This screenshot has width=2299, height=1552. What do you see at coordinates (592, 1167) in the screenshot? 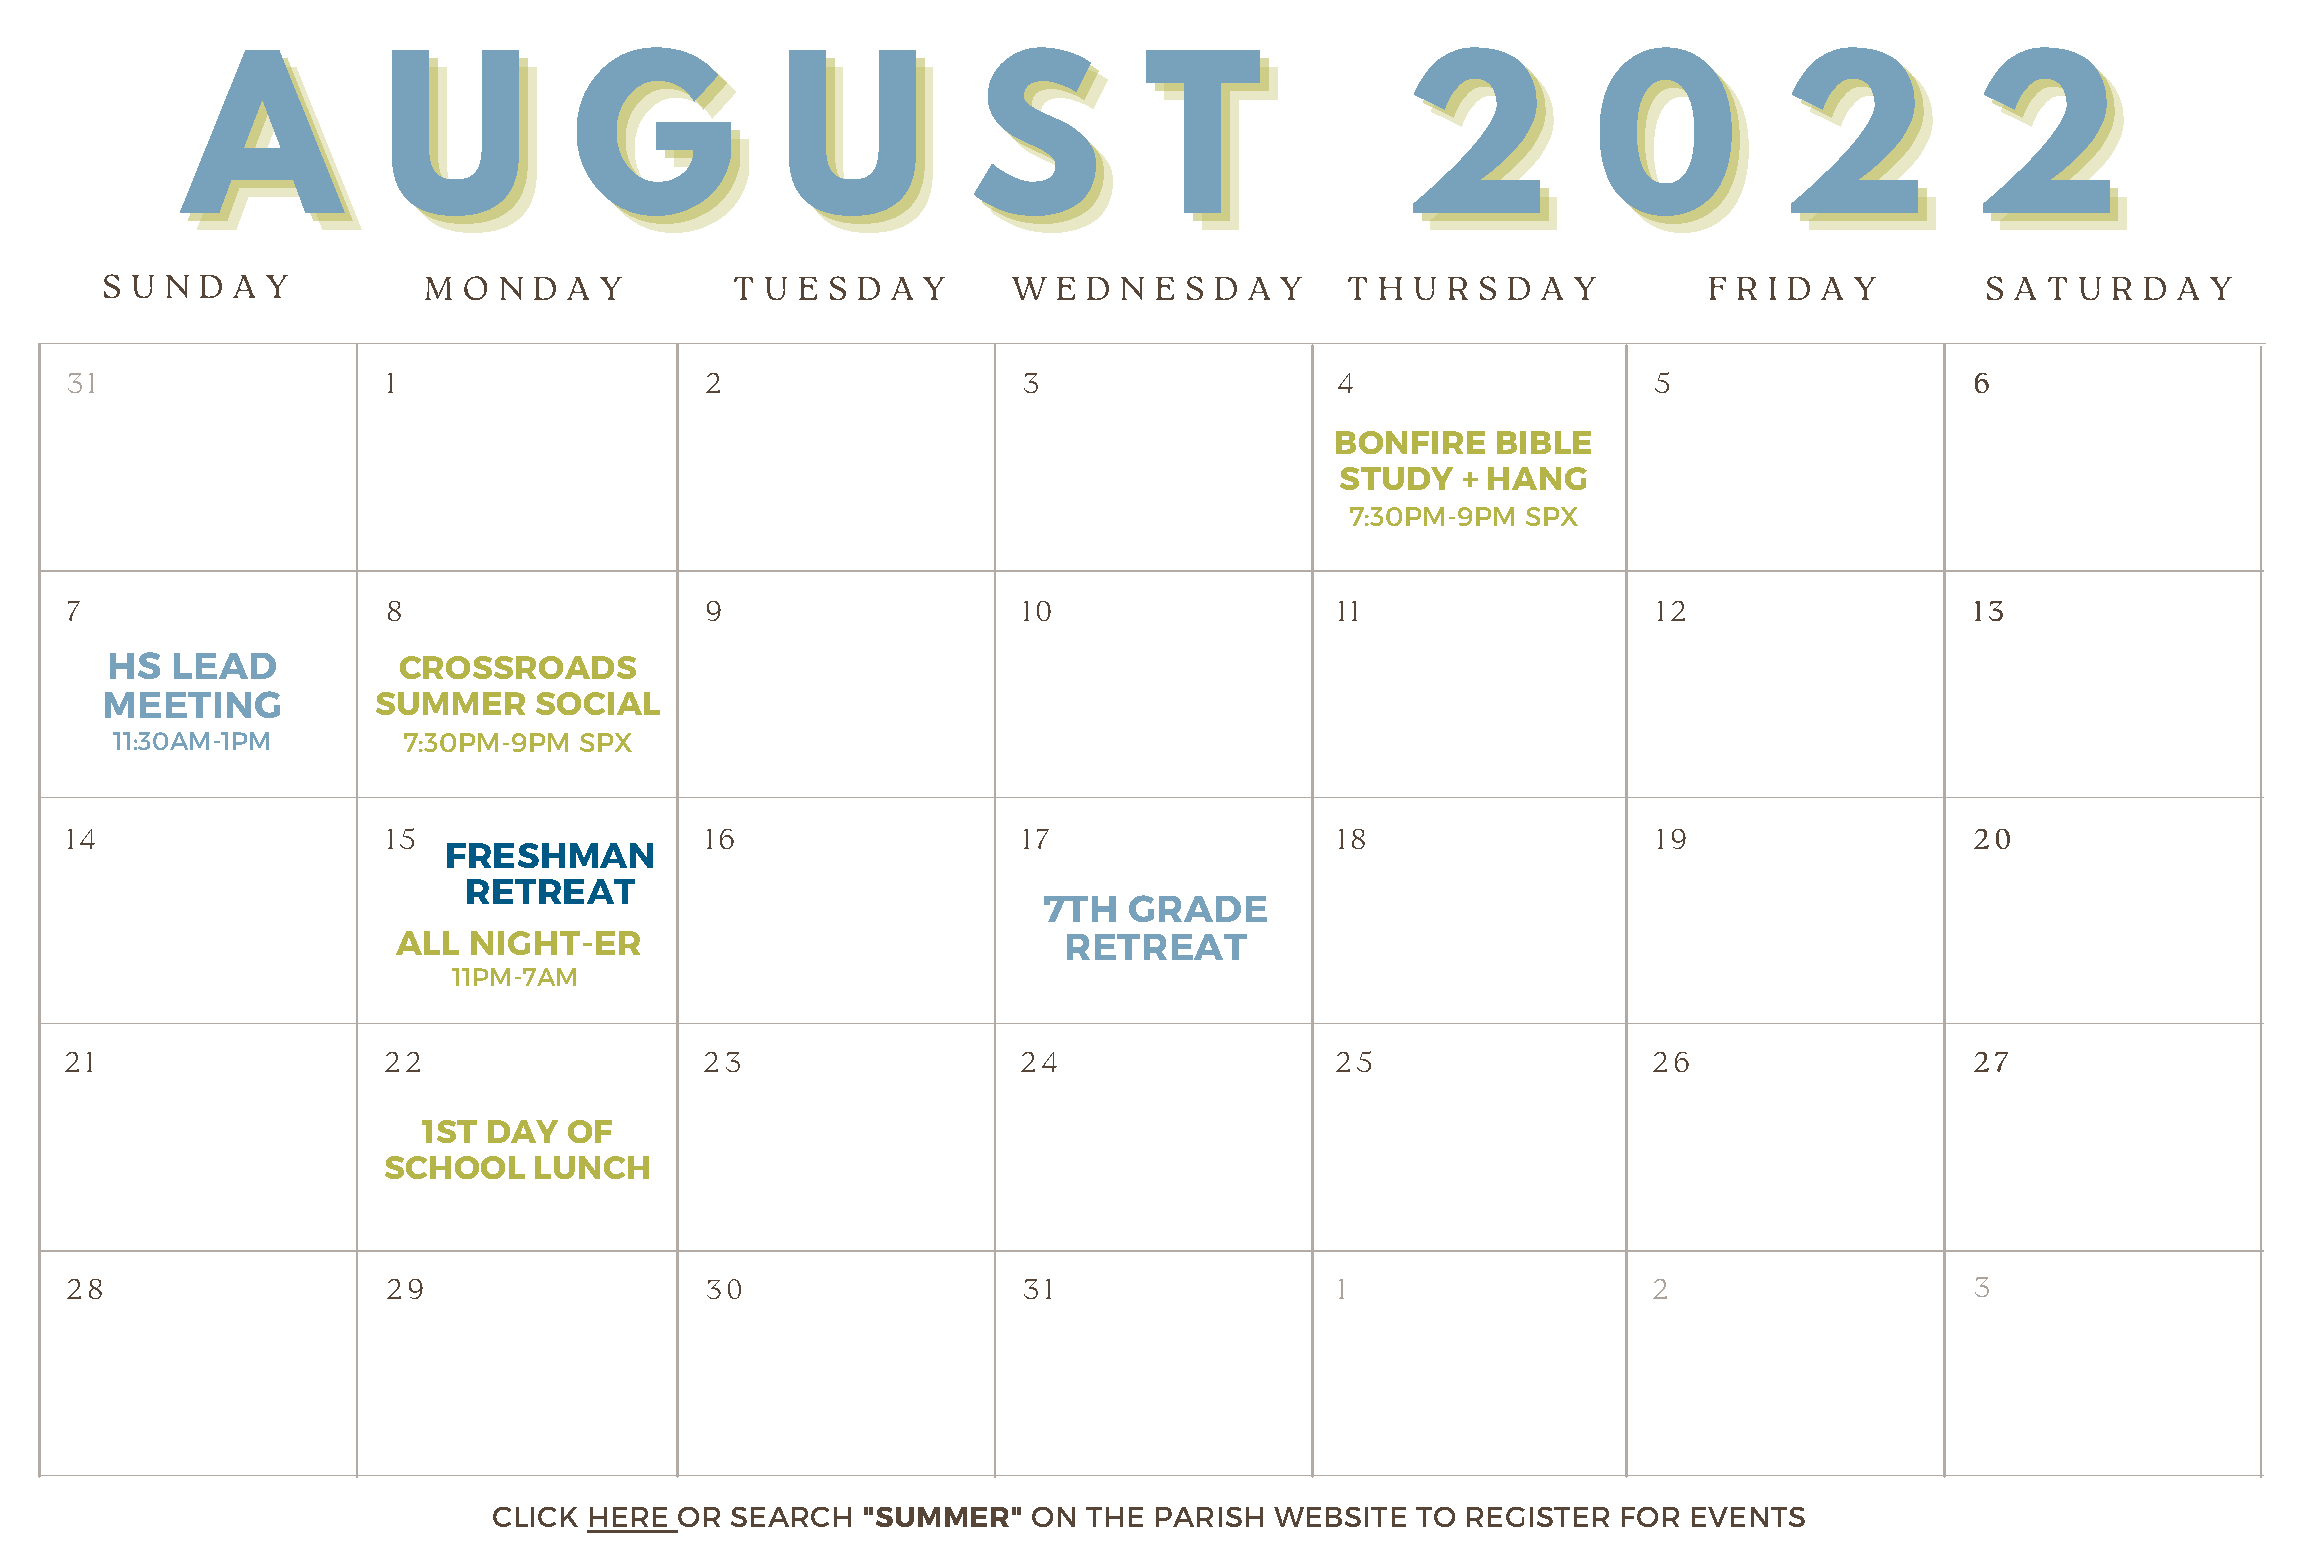
I see `LUNCH` at bounding box center [592, 1167].
